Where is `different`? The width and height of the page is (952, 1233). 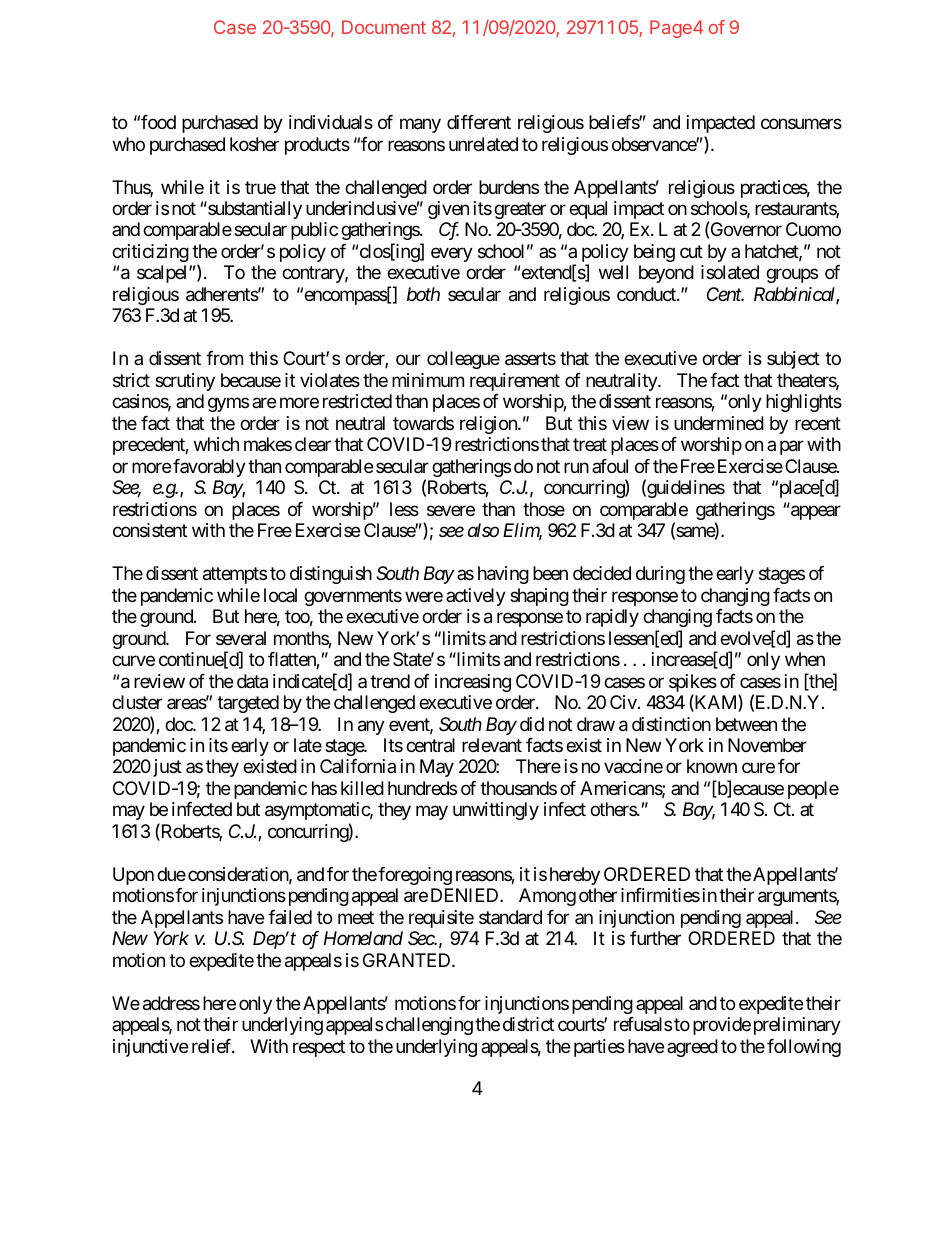
different is located at coordinates (479, 122).
